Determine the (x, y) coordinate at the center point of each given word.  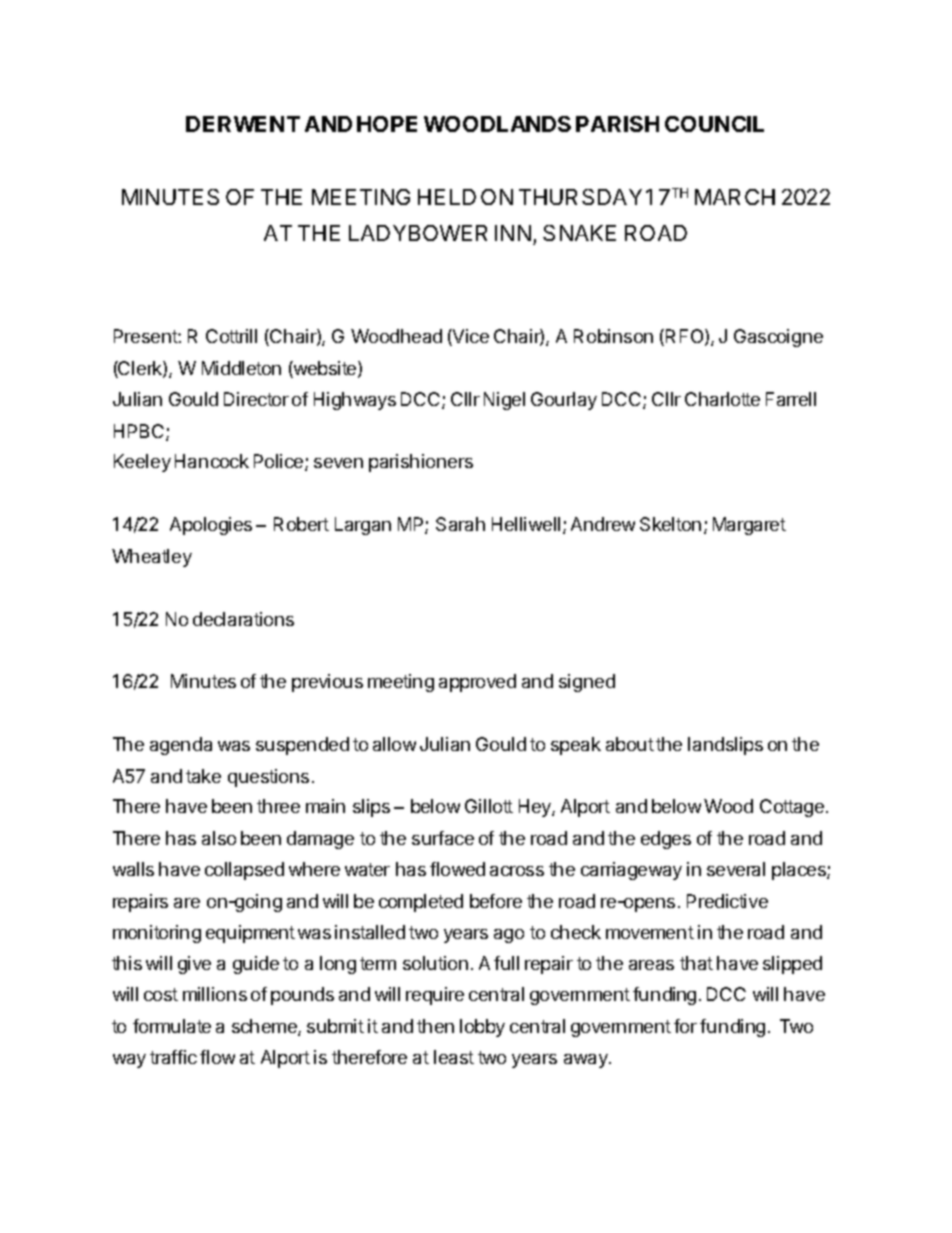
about (630, 744)
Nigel (504, 401)
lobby (482, 1028)
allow (394, 744)
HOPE (387, 124)
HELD (447, 197)
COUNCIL (714, 124)
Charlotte (722, 399)
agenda (181, 746)
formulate (172, 1026)
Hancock (212, 461)
